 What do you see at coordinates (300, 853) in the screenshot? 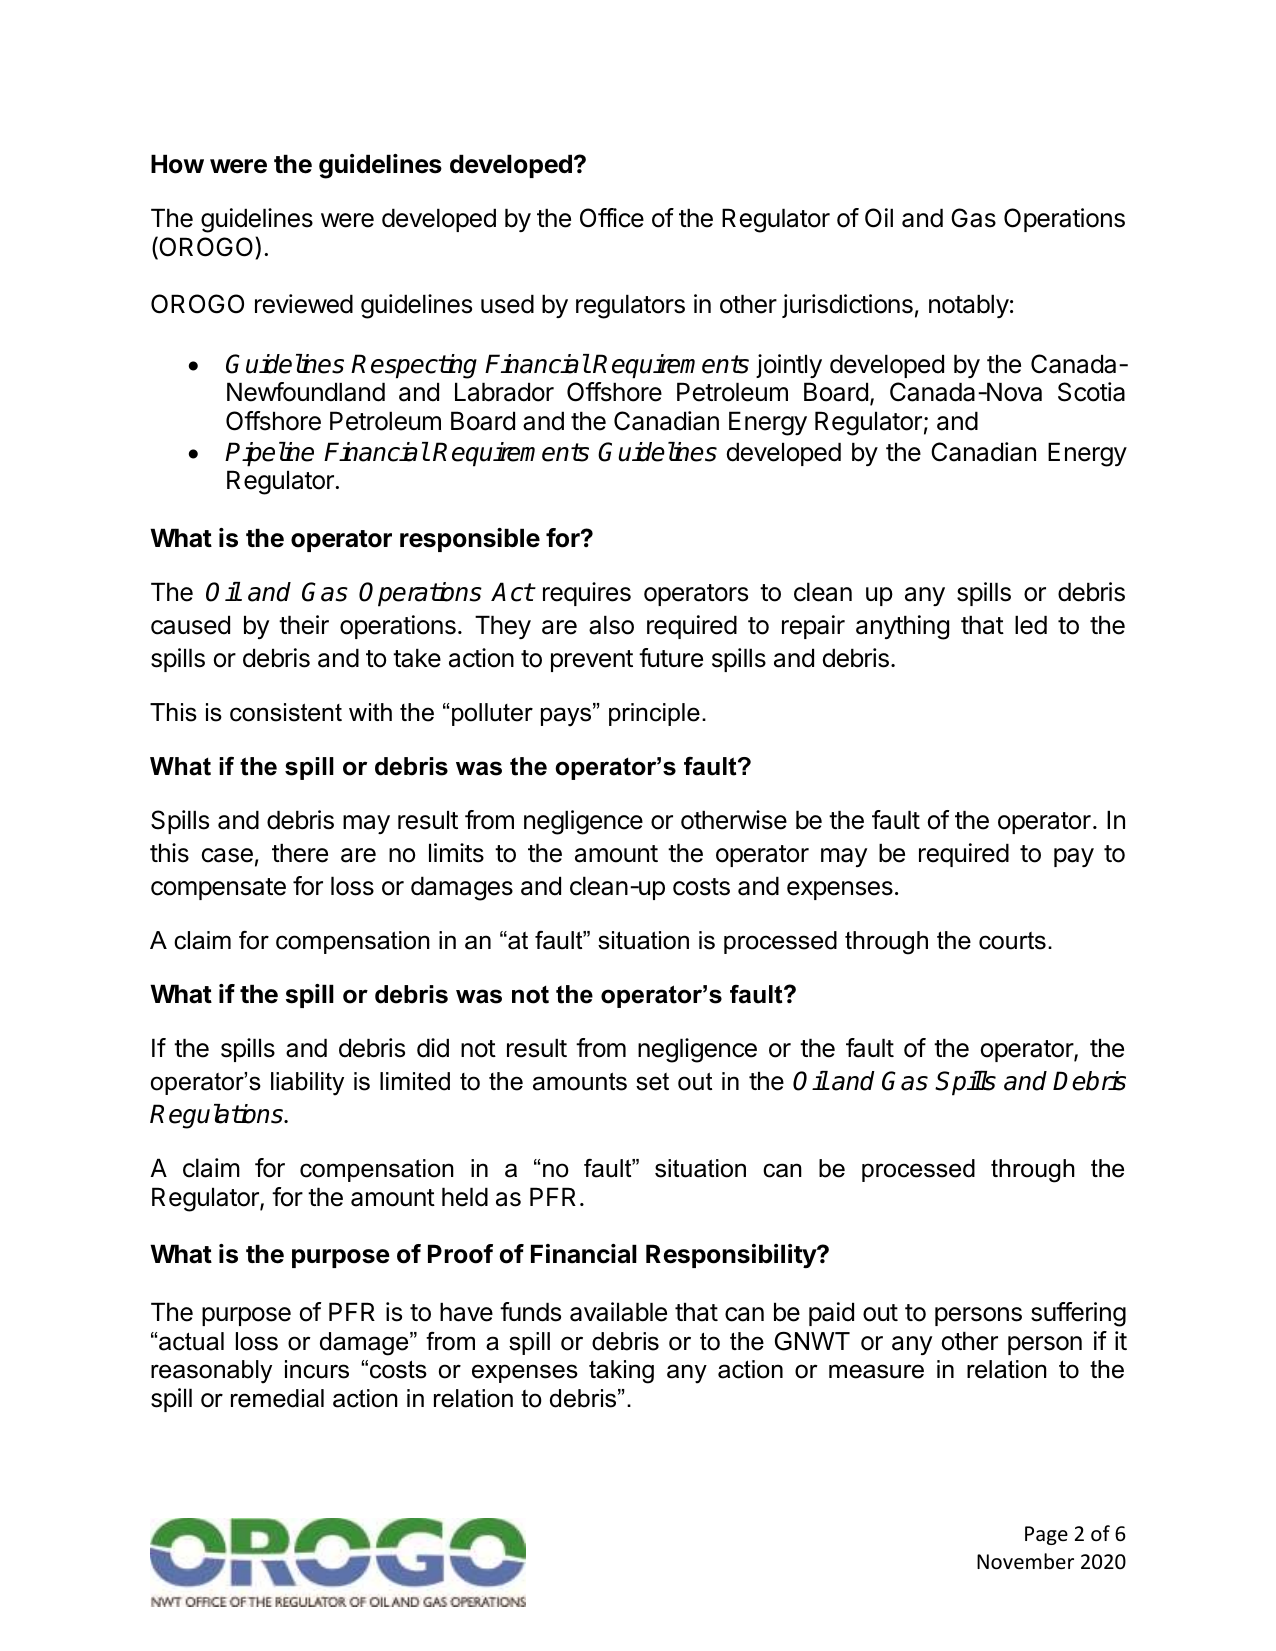
I see `there` at bounding box center [300, 853].
